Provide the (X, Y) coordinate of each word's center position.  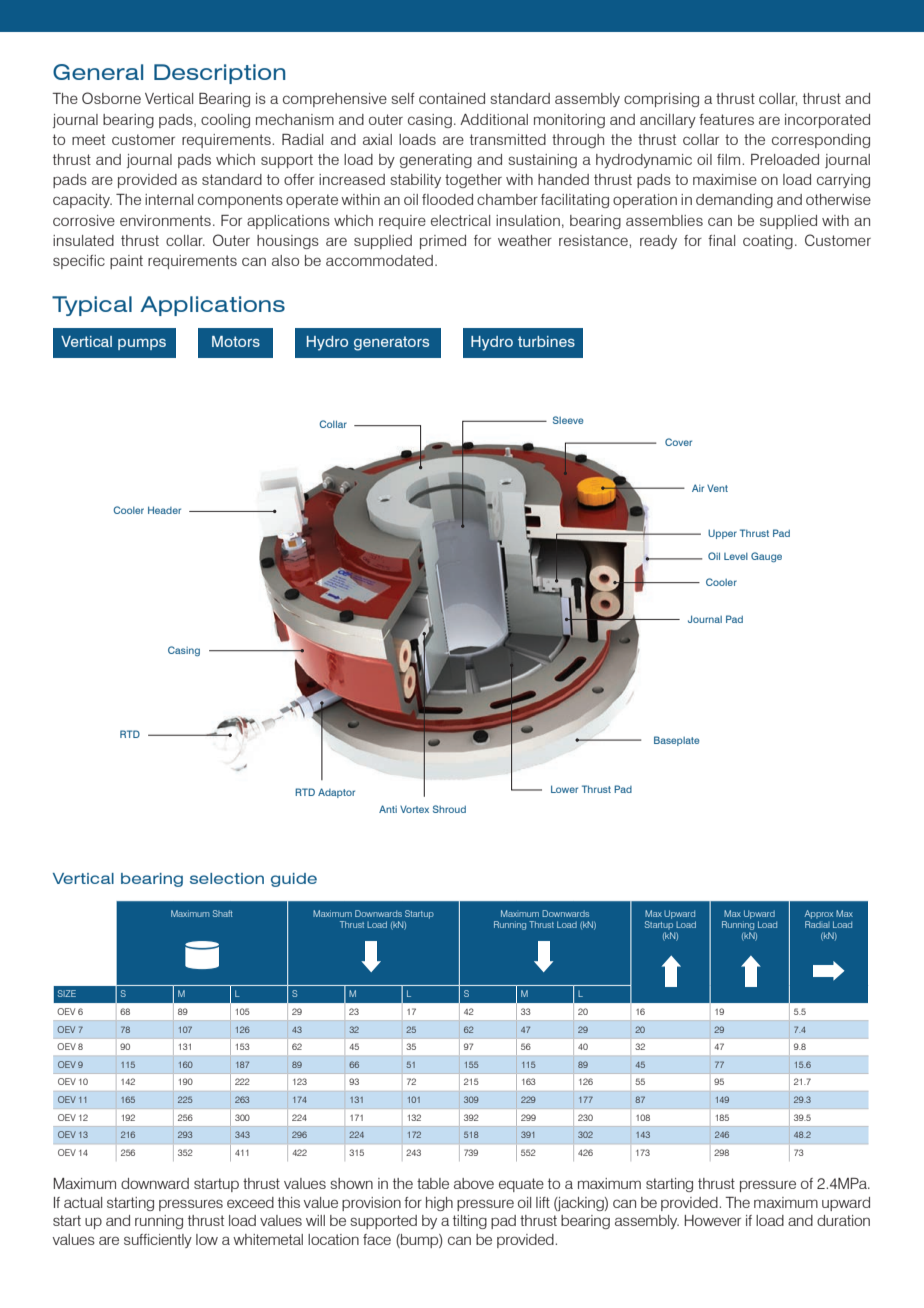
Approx (819, 914)
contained (452, 98)
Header (164, 510)
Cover (678, 442)
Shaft (223, 913)
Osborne (111, 98)
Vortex (414, 809)
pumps (142, 344)
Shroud (449, 809)
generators (391, 343)
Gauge (766, 557)
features (726, 119)
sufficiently (158, 1241)
